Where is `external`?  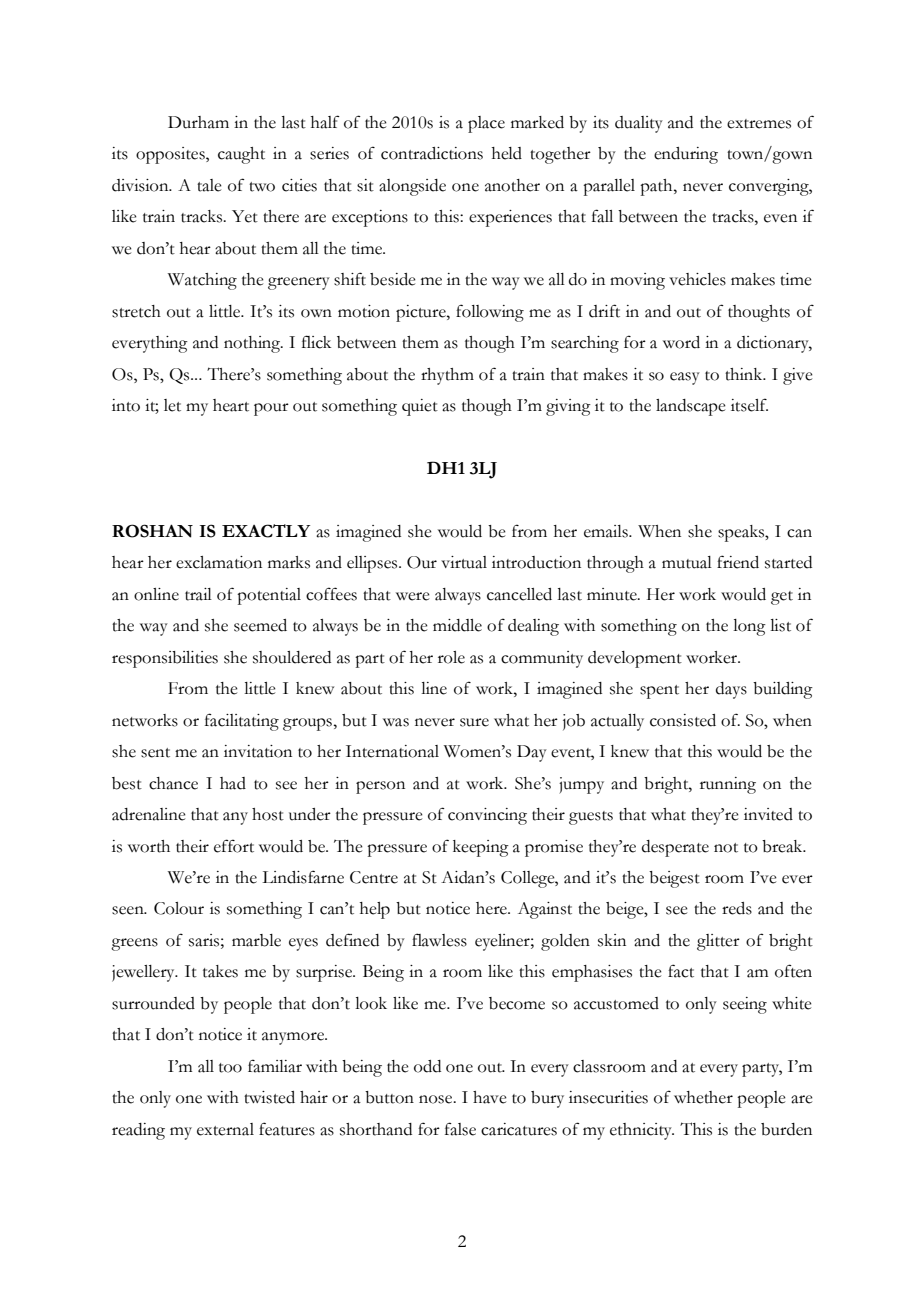 external is located at coordinates (225, 1129).
